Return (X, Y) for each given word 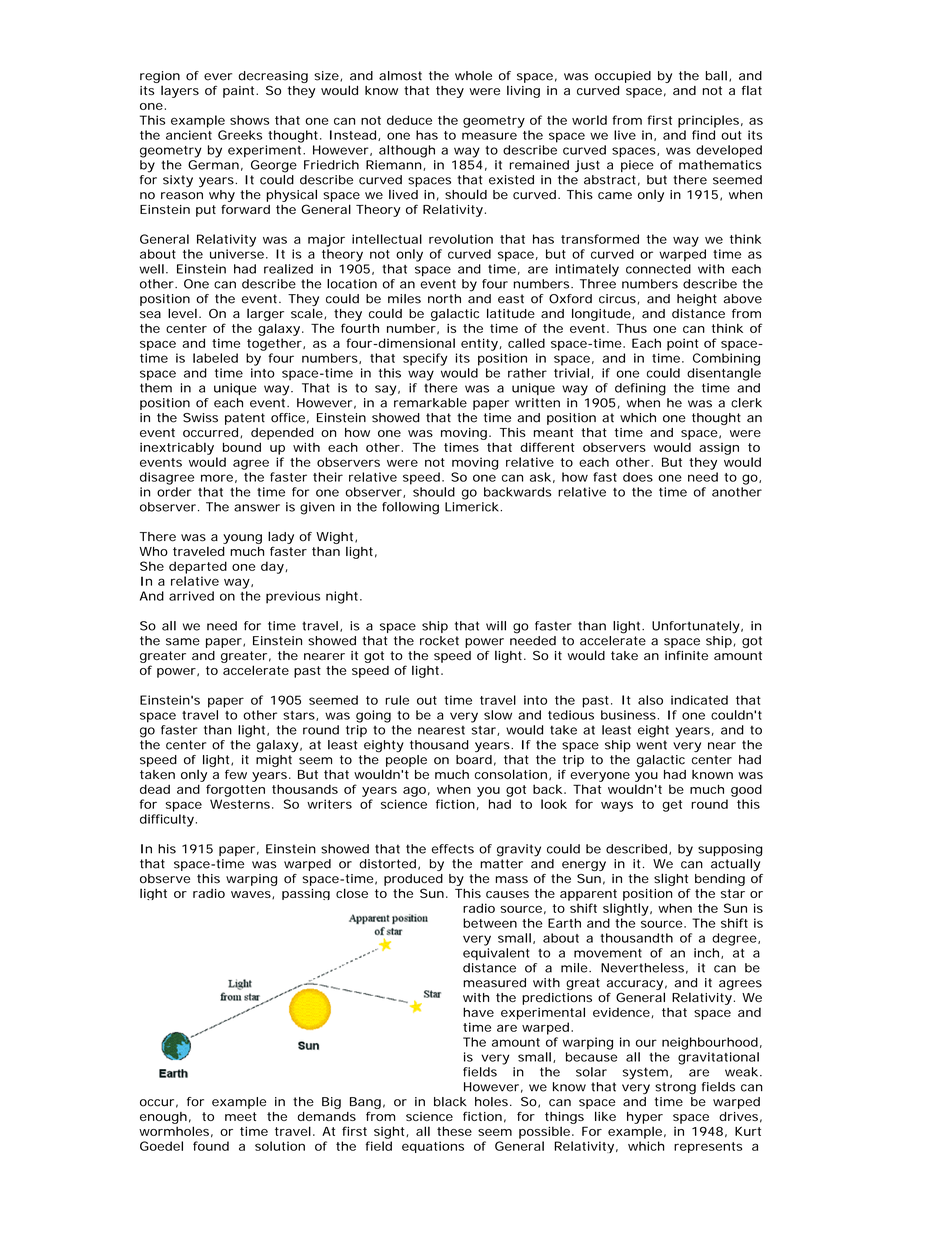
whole (473, 76)
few (236, 774)
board (474, 760)
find (703, 135)
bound (242, 447)
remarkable (430, 403)
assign (719, 449)
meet (241, 1116)
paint (240, 92)
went (651, 745)
